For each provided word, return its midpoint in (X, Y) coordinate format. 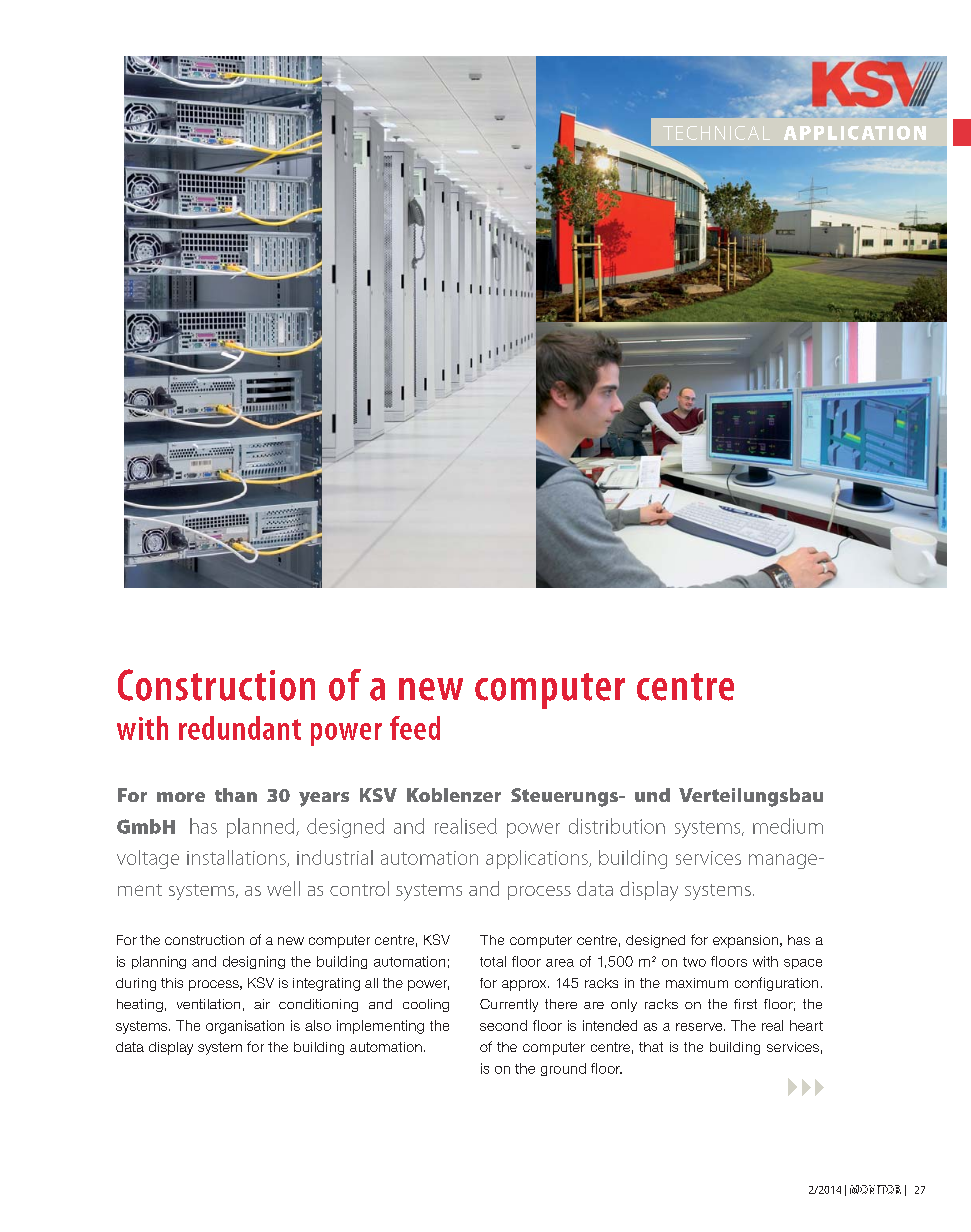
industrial (335, 857)
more (181, 797)
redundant (240, 728)
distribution (617, 826)
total (493, 961)
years (324, 799)
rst (750, 1004)
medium (788, 826)
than (236, 795)
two (694, 962)
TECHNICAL (716, 133)
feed (415, 728)
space (803, 964)
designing (254, 962)
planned (262, 828)
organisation (245, 1027)
